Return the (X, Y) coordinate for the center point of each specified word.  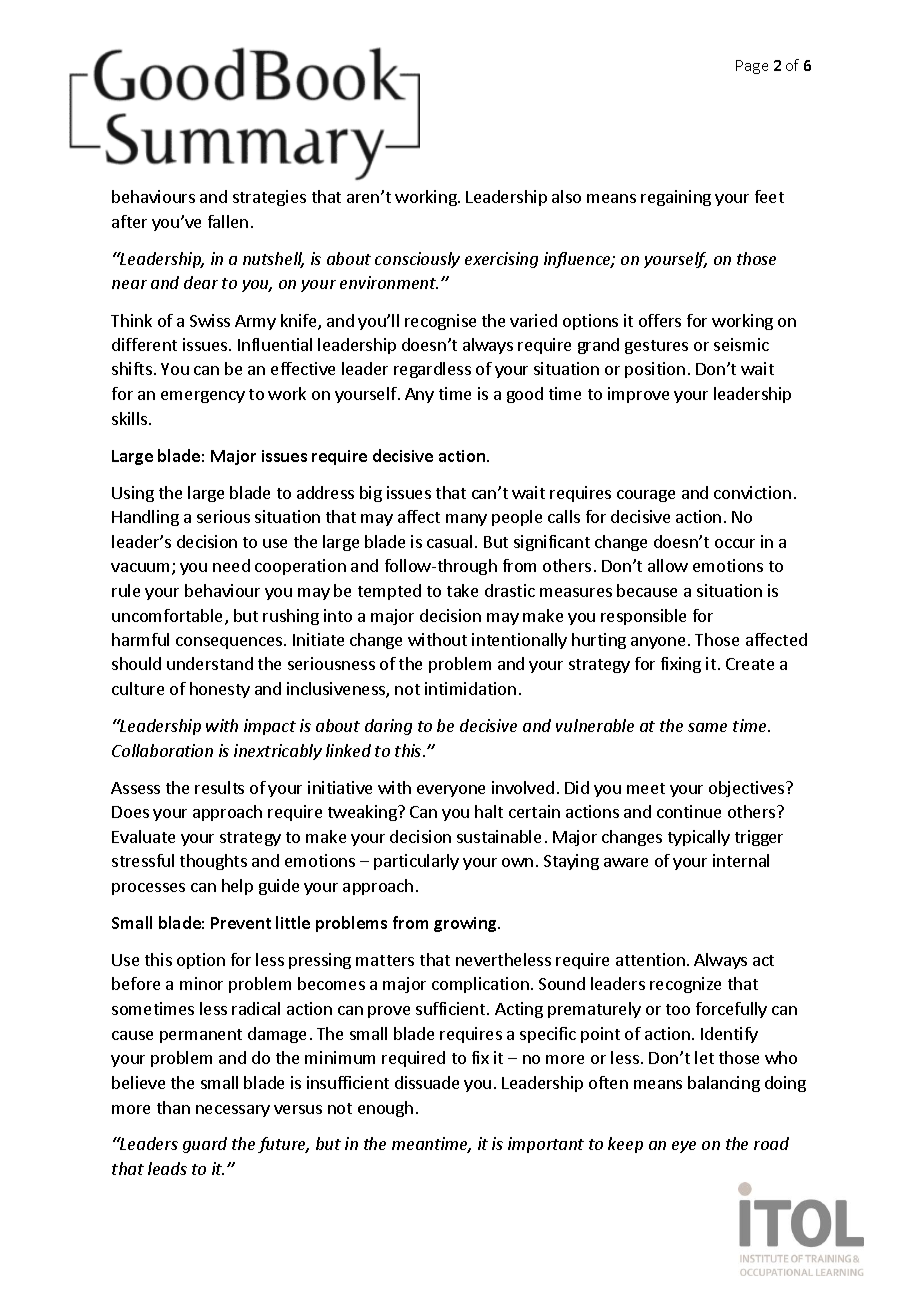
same (707, 727)
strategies (269, 198)
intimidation (470, 688)
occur (735, 543)
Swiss (210, 320)
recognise (440, 322)
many (466, 520)
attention (650, 959)
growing (466, 924)
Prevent (241, 923)
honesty (220, 690)
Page (752, 67)
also (566, 196)
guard (205, 1145)
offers (660, 320)
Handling (145, 518)
